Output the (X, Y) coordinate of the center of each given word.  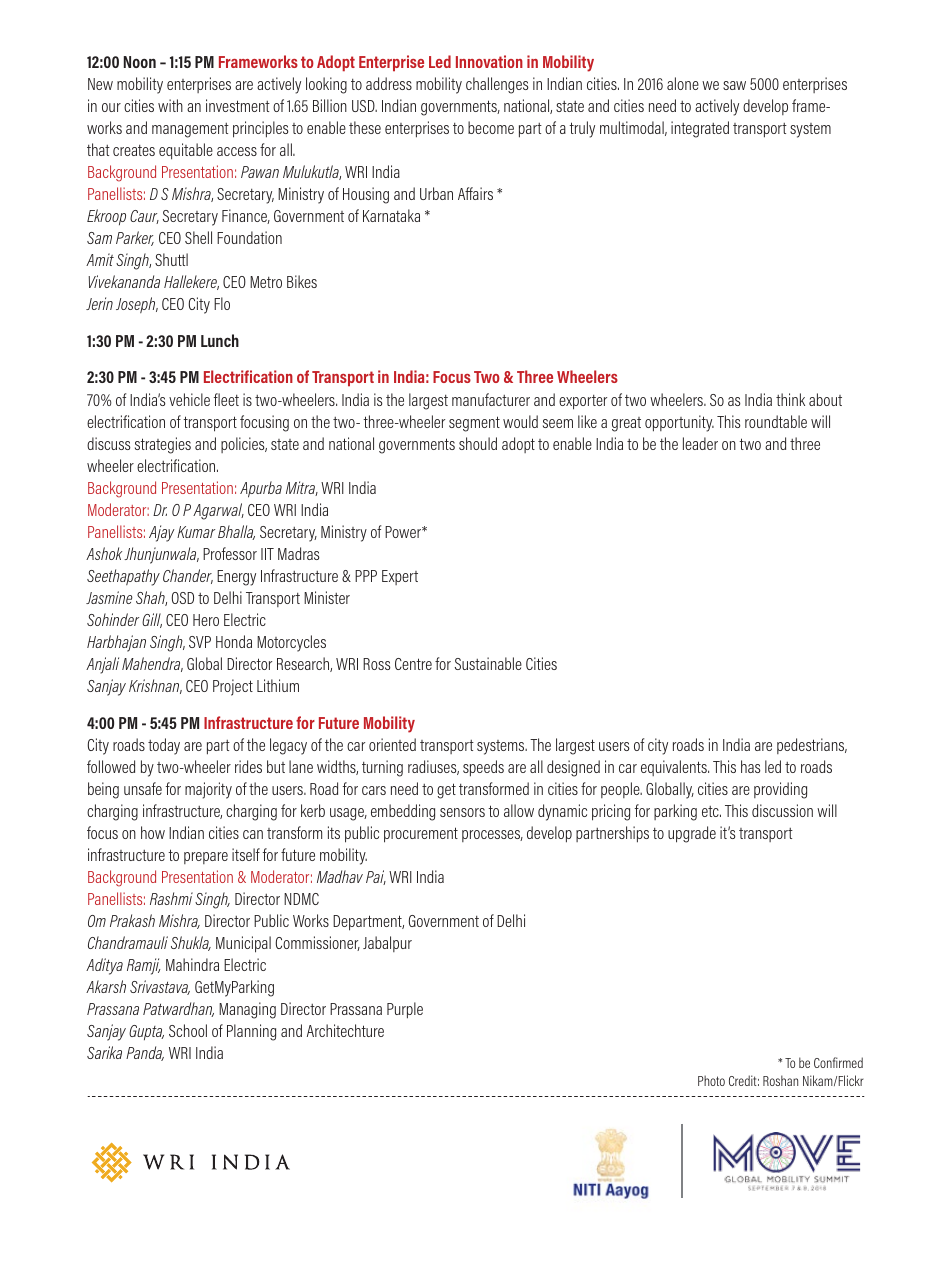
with (170, 105)
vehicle (189, 399)
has (751, 766)
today (164, 746)
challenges (497, 85)
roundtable (776, 421)
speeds (483, 768)
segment (474, 424)
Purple (405, 1010)
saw (734, 85)
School (188, 1030)
